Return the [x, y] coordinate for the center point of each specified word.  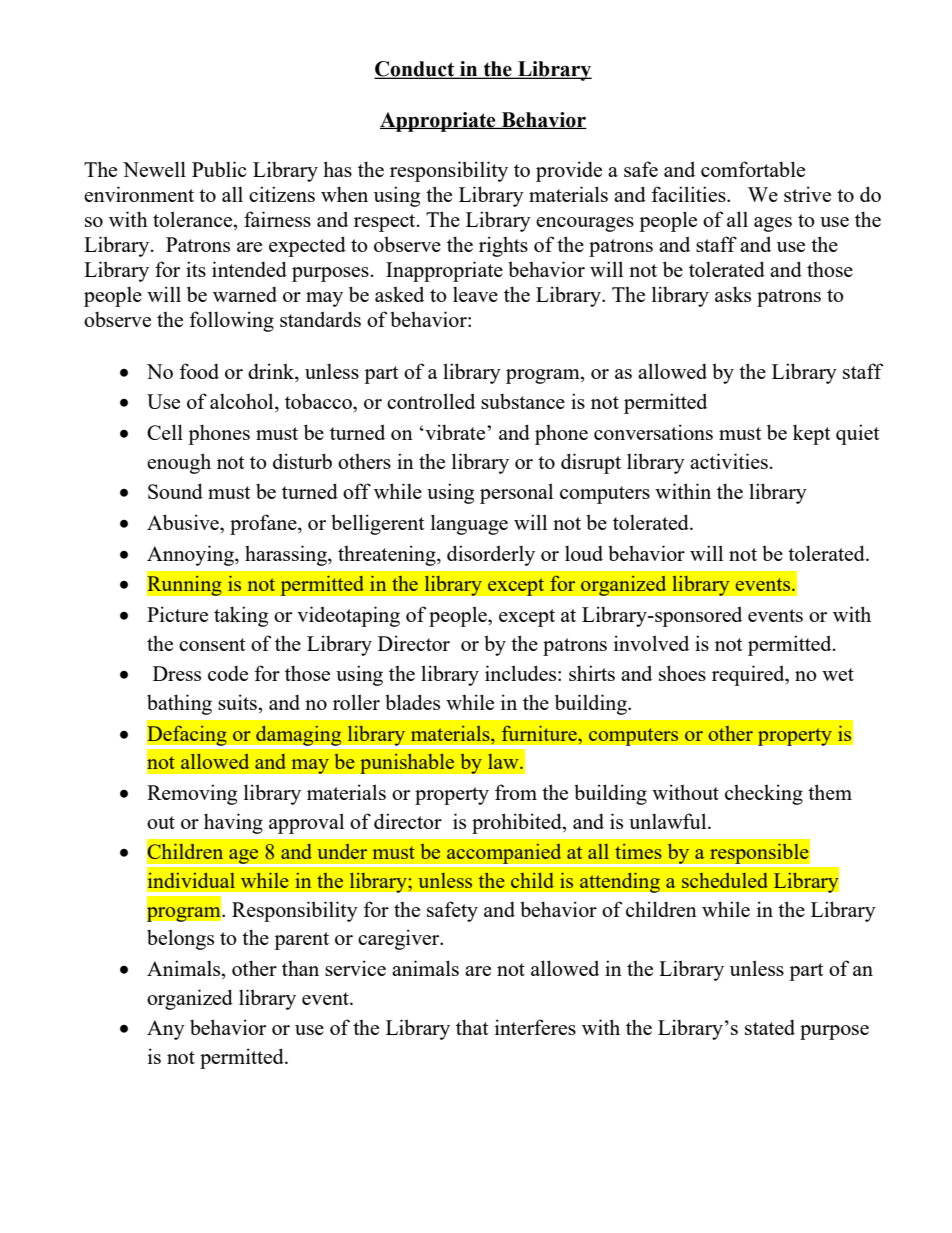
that [472, 1027]
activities [729, 461]
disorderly [491, 555]
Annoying [191, 555]
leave [475, 294]
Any [166, 1030]
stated [770, 1027]
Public [219, 169]
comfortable [753, 169]
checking [764, 794]
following [231, 321]
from [516, 792]
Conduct [415, 70]
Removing [192, 794]
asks [733, 294]
